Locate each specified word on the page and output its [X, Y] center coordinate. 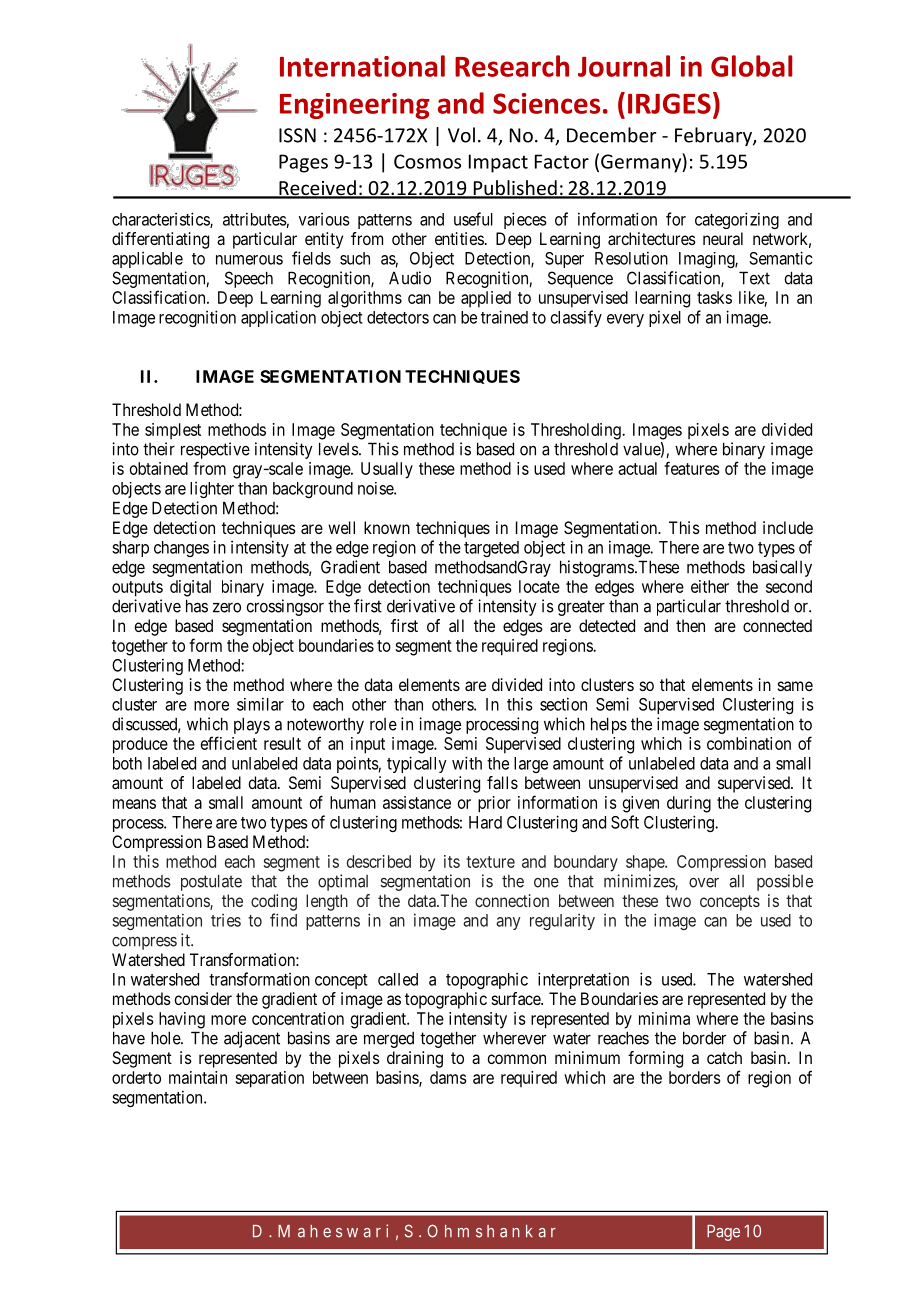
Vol [461, 135]
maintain [198, 1077]
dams [448, 1077]
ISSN [297, 135]
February [714, 136]
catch [724, 1057]
